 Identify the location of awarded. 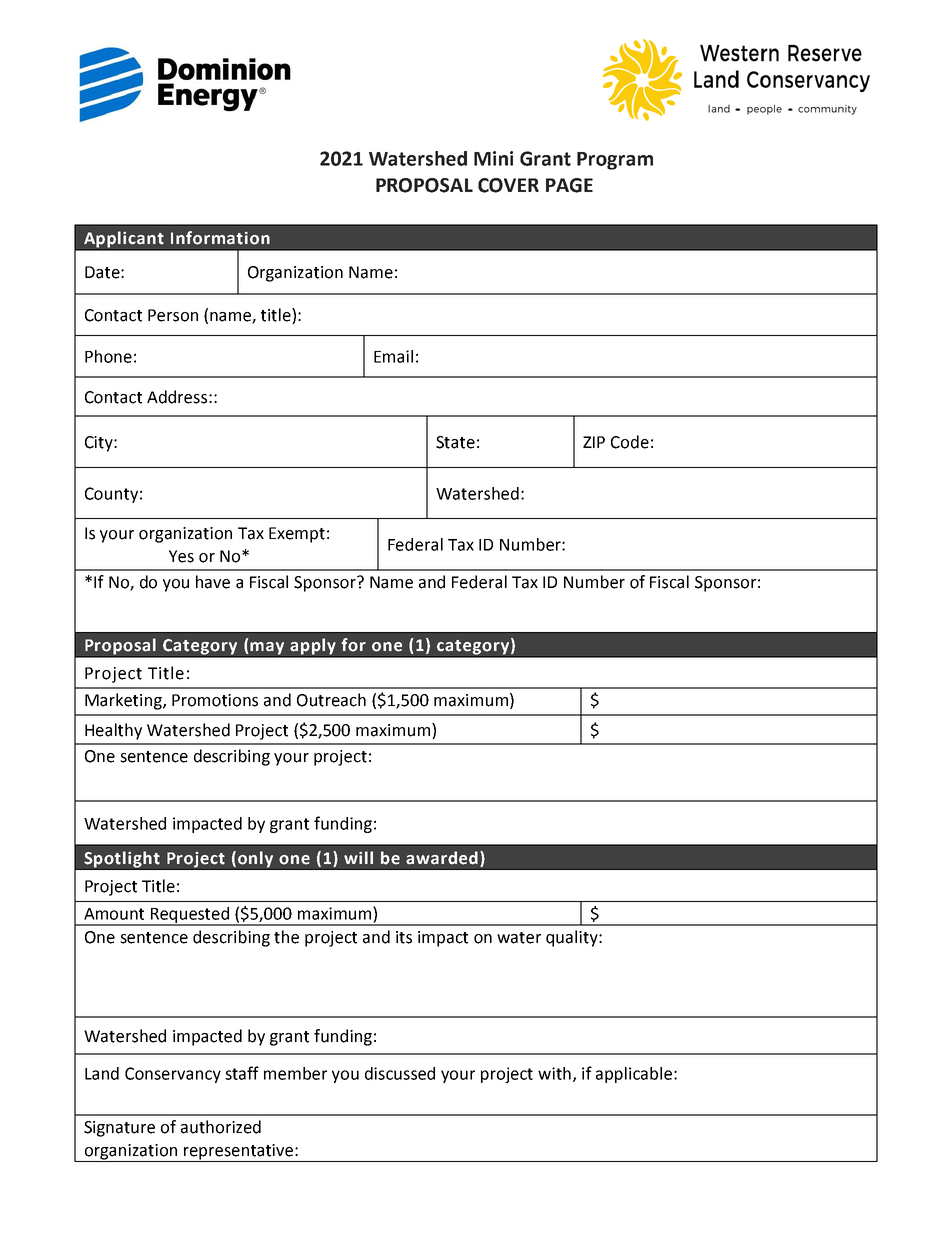
(442, 858).
